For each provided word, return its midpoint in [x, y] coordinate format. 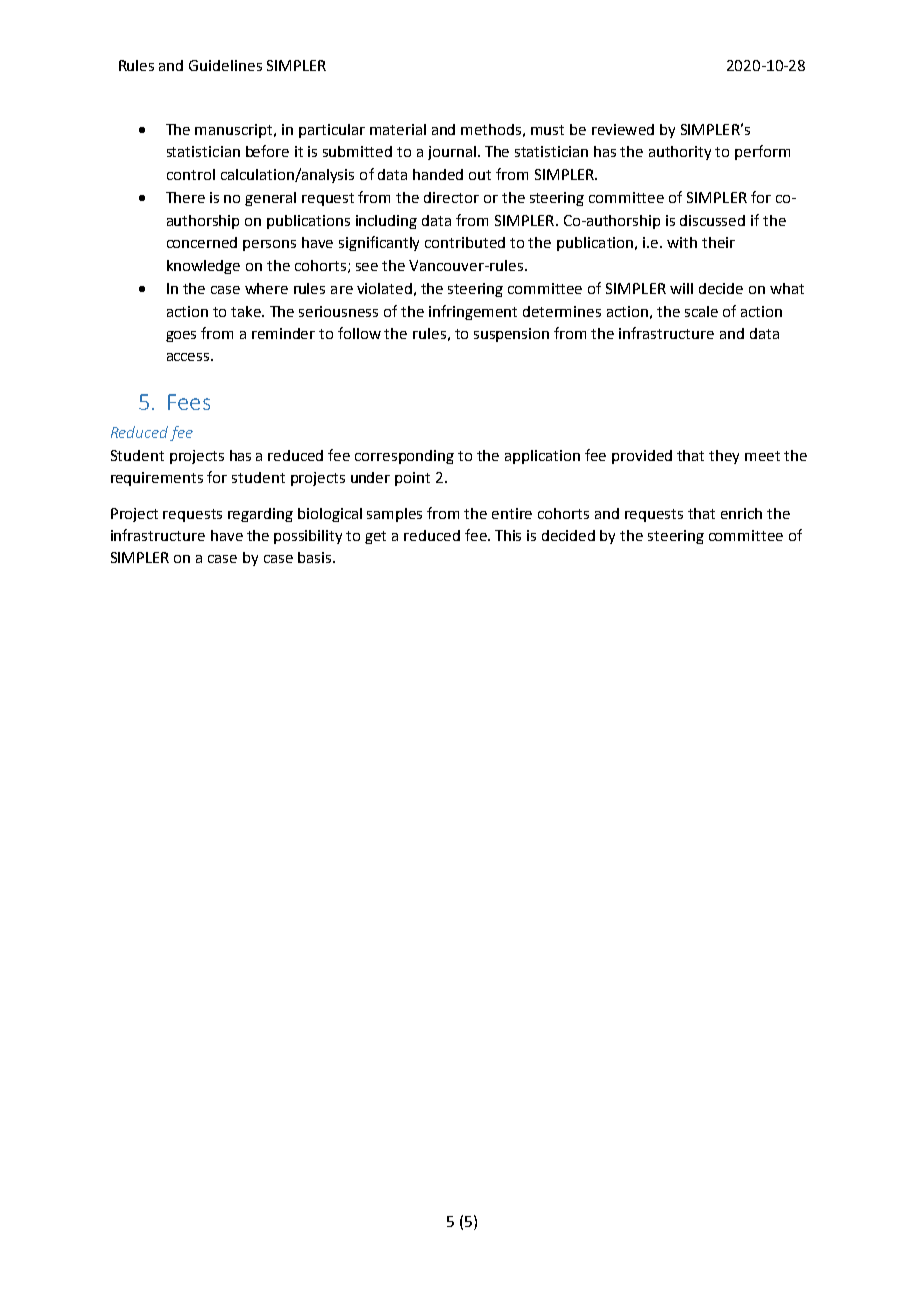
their [718, 242]
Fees [189, 402]
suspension [511, 335]
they [724, 457]
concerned [202, 242]
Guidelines [225, 65]
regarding [260, 515]
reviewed [623, 129]
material [398, 129]
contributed [465, 242]
